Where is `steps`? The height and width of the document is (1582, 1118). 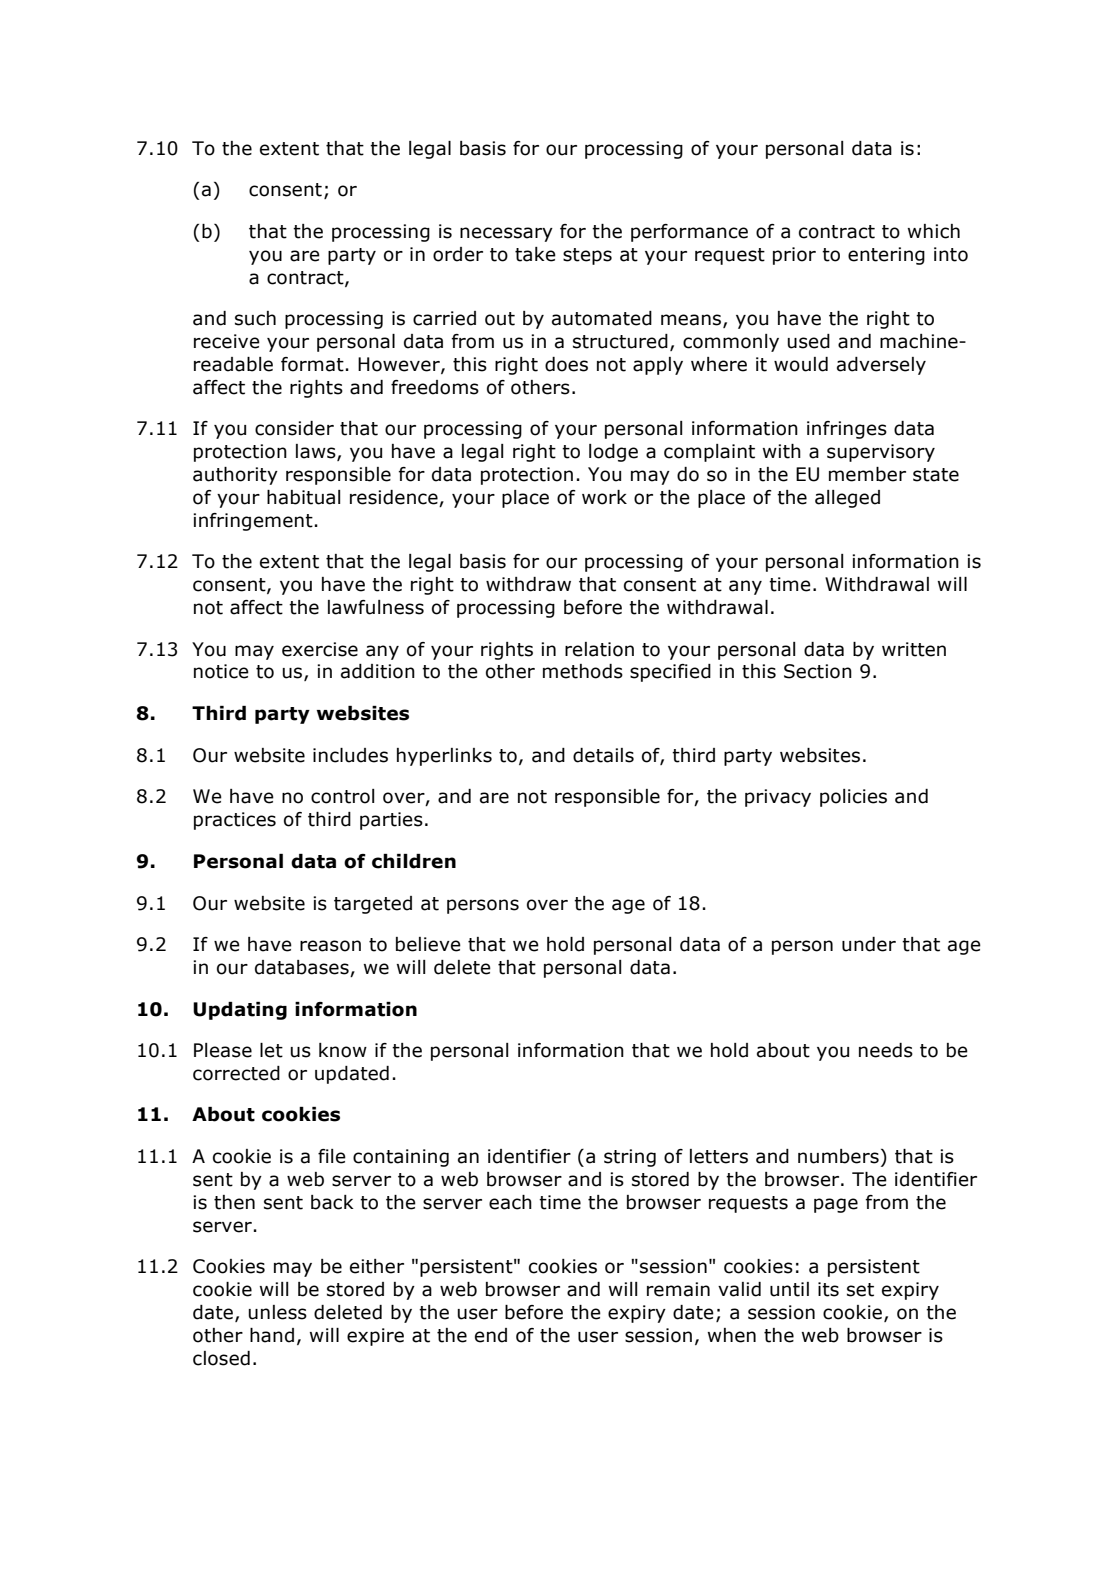 steps is located at coordinates (587, 256).
